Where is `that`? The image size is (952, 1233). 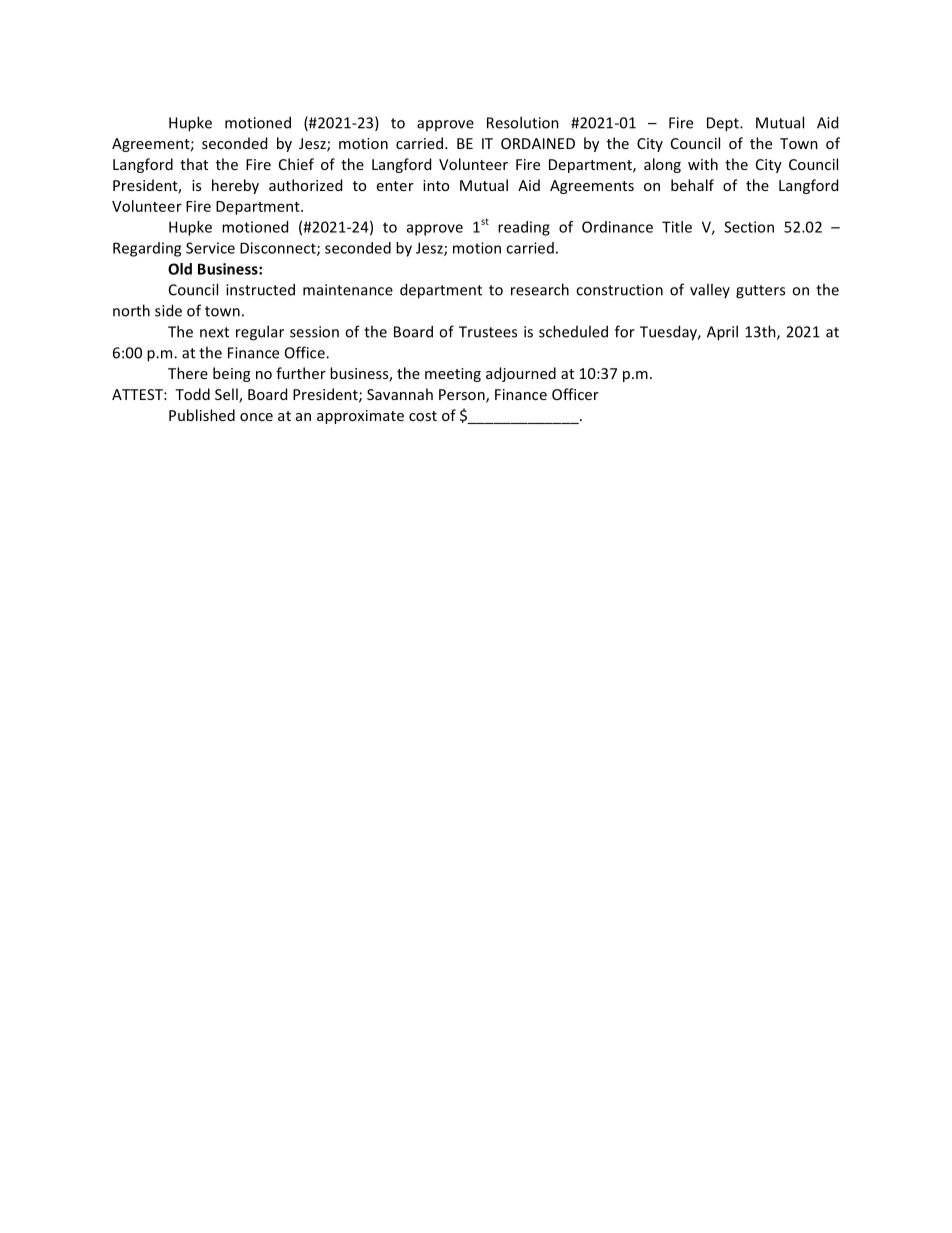 that is located at coordinates (194, 164).
